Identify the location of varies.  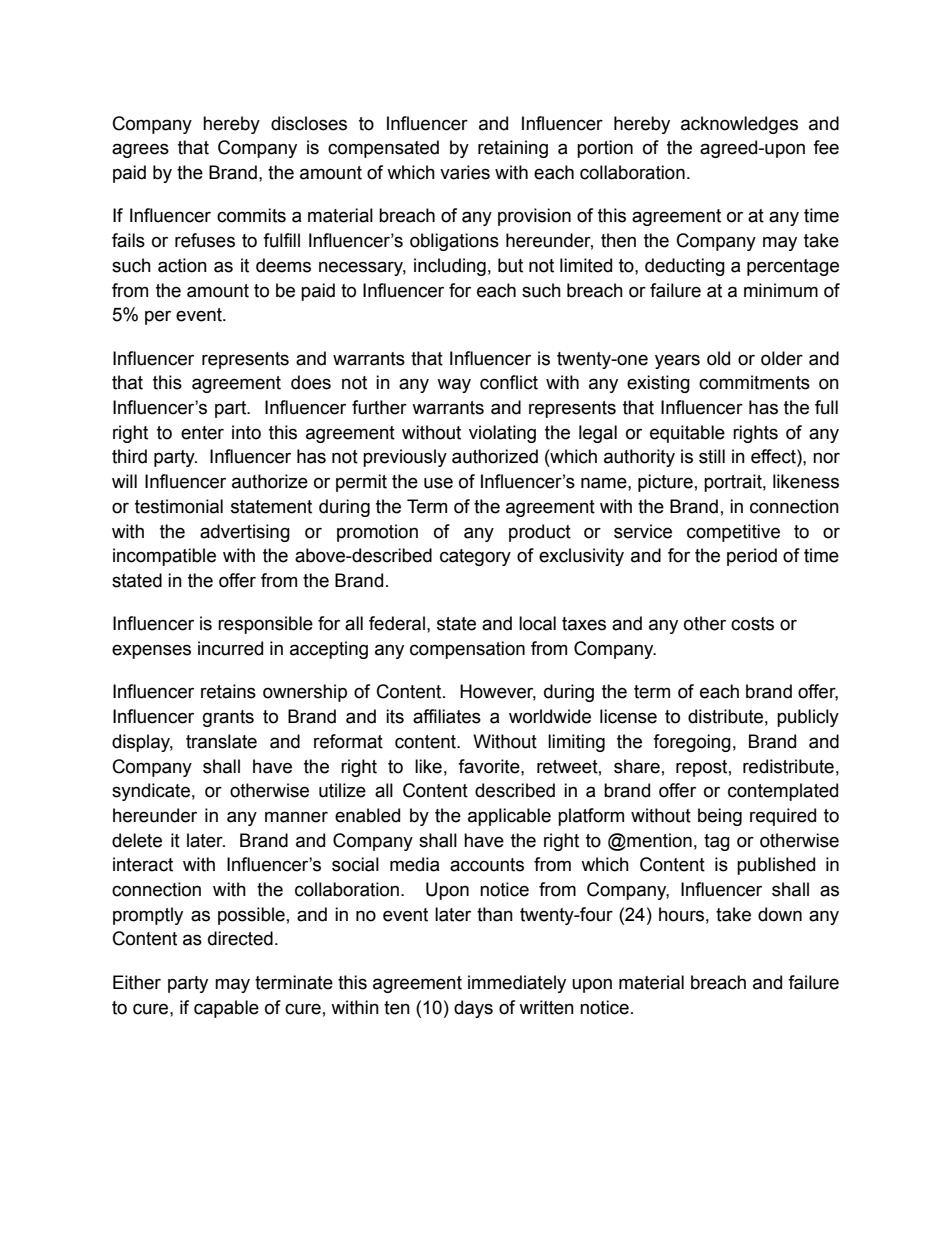
(465, 172).
